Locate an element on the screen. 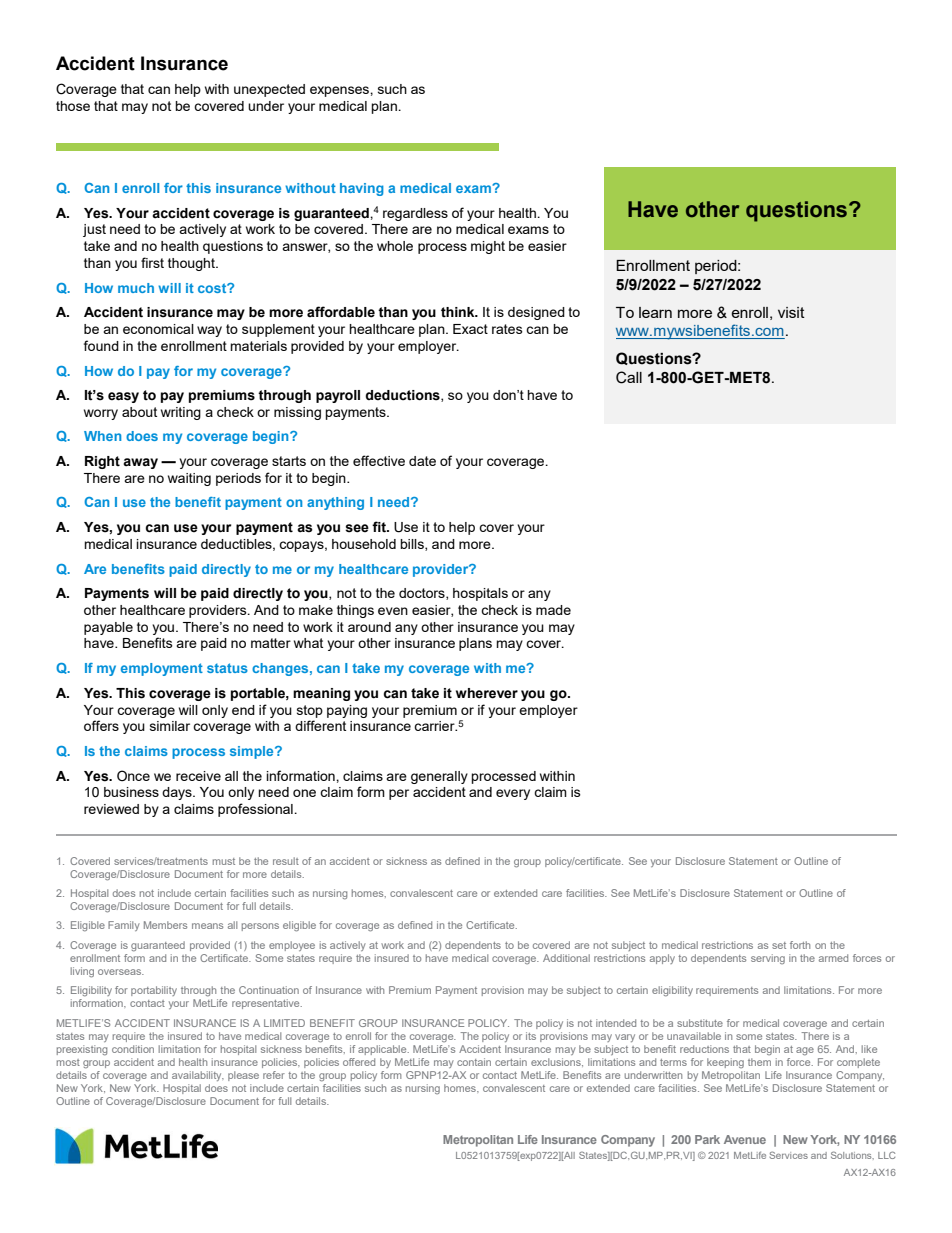 The width and height of the screenshot is (952, 1233). availability is located at coordinates (198, 1076).
